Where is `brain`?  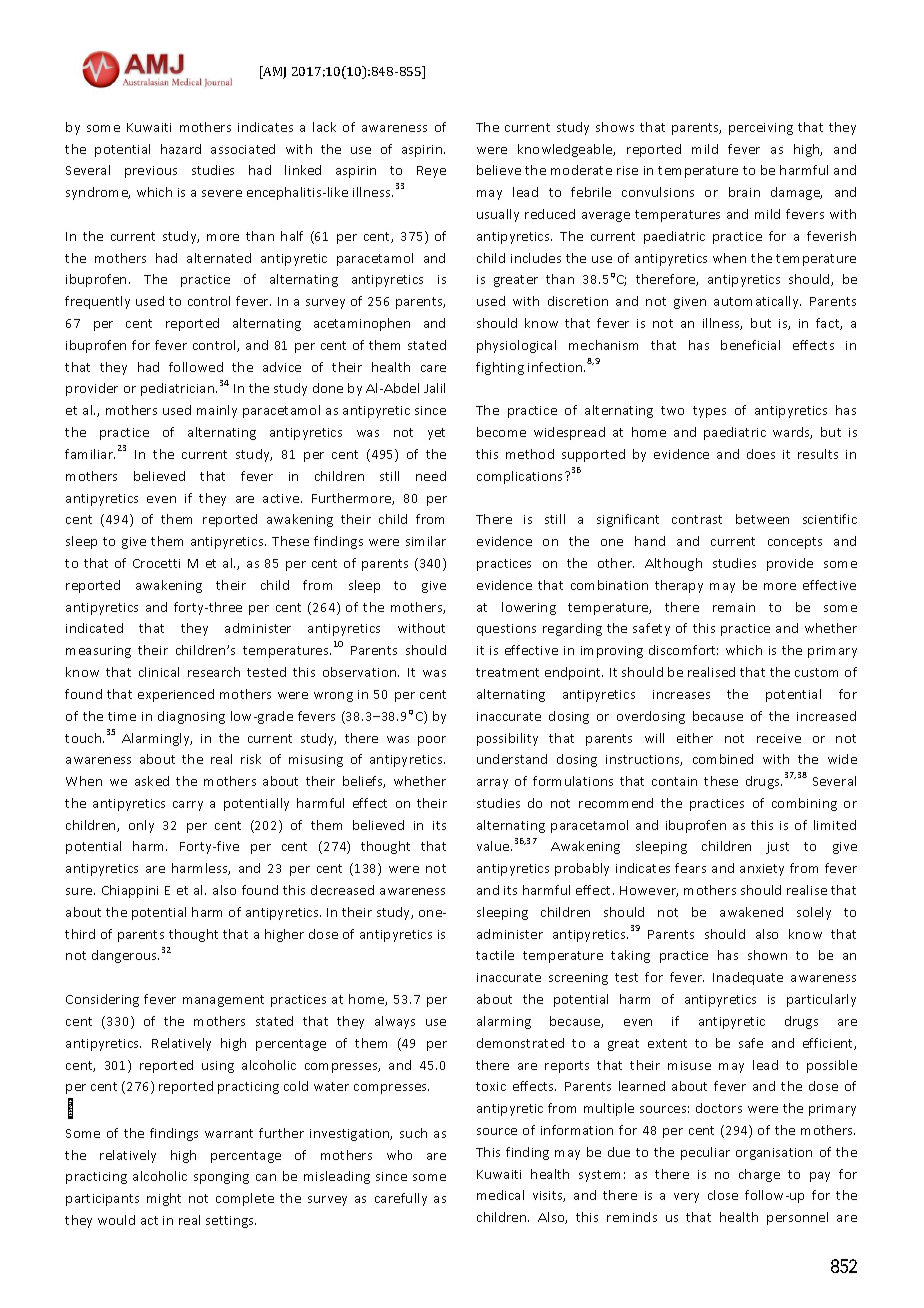 brain is located at coordinates (744, 192).
